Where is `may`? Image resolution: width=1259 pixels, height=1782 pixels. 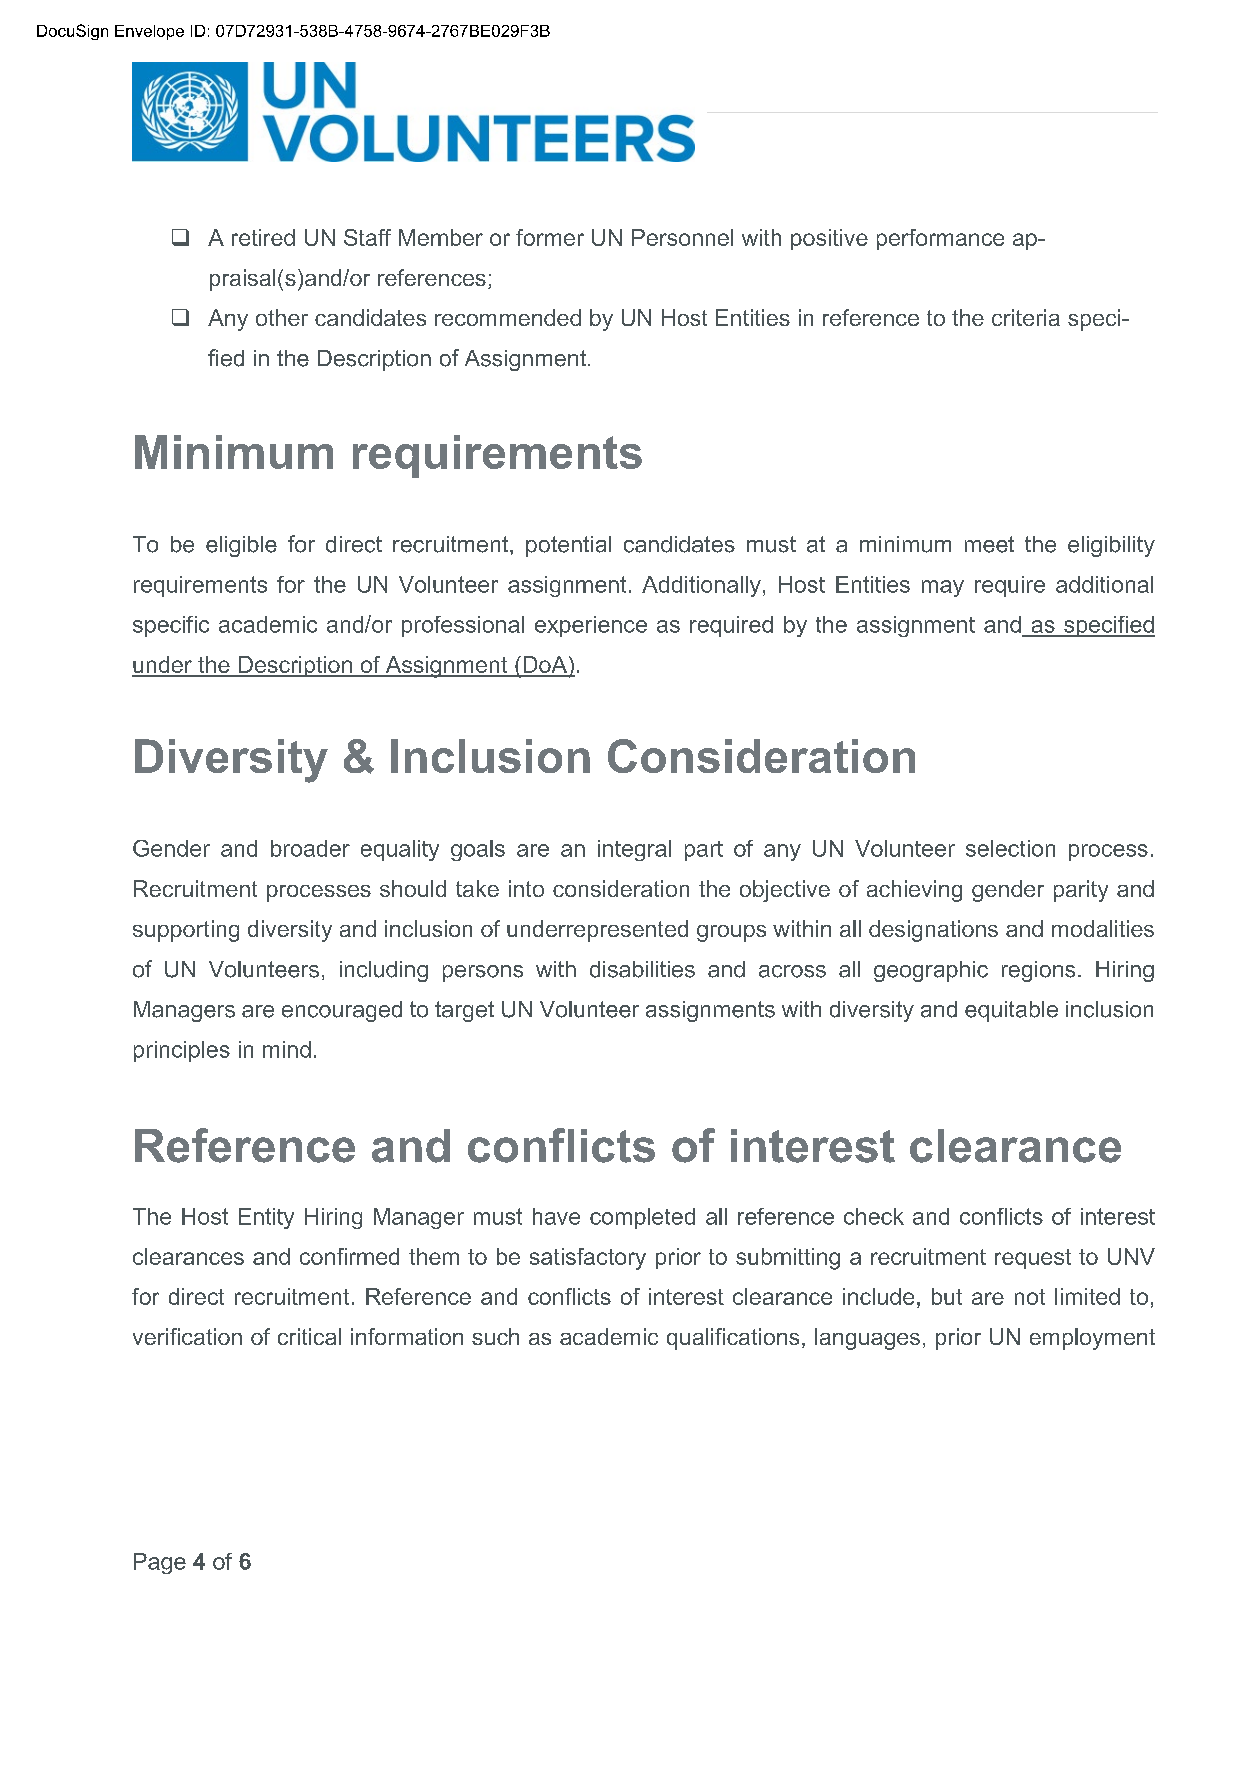 may is located at coordinates (943, 588).
